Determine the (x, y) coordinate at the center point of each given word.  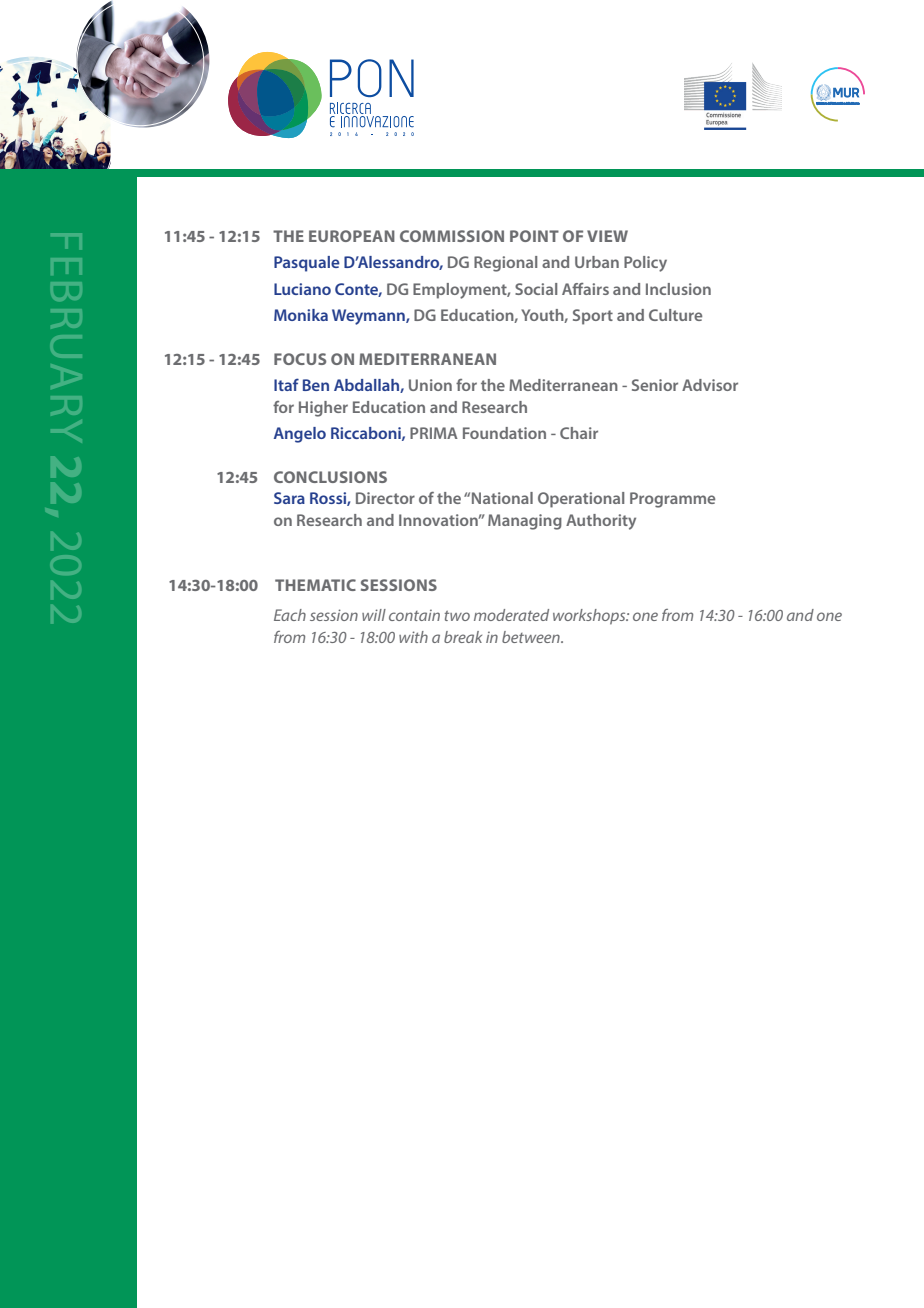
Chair (579, 433)
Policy (645, 264)
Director (385, 498)
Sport (593, 317)
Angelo (300, 435)
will (374, 615)
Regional (505, 264)
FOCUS (300, 359)
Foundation (504, 433)
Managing (525, 522)
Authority (601, 522)
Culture (675, 315)
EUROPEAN (352, 236)
